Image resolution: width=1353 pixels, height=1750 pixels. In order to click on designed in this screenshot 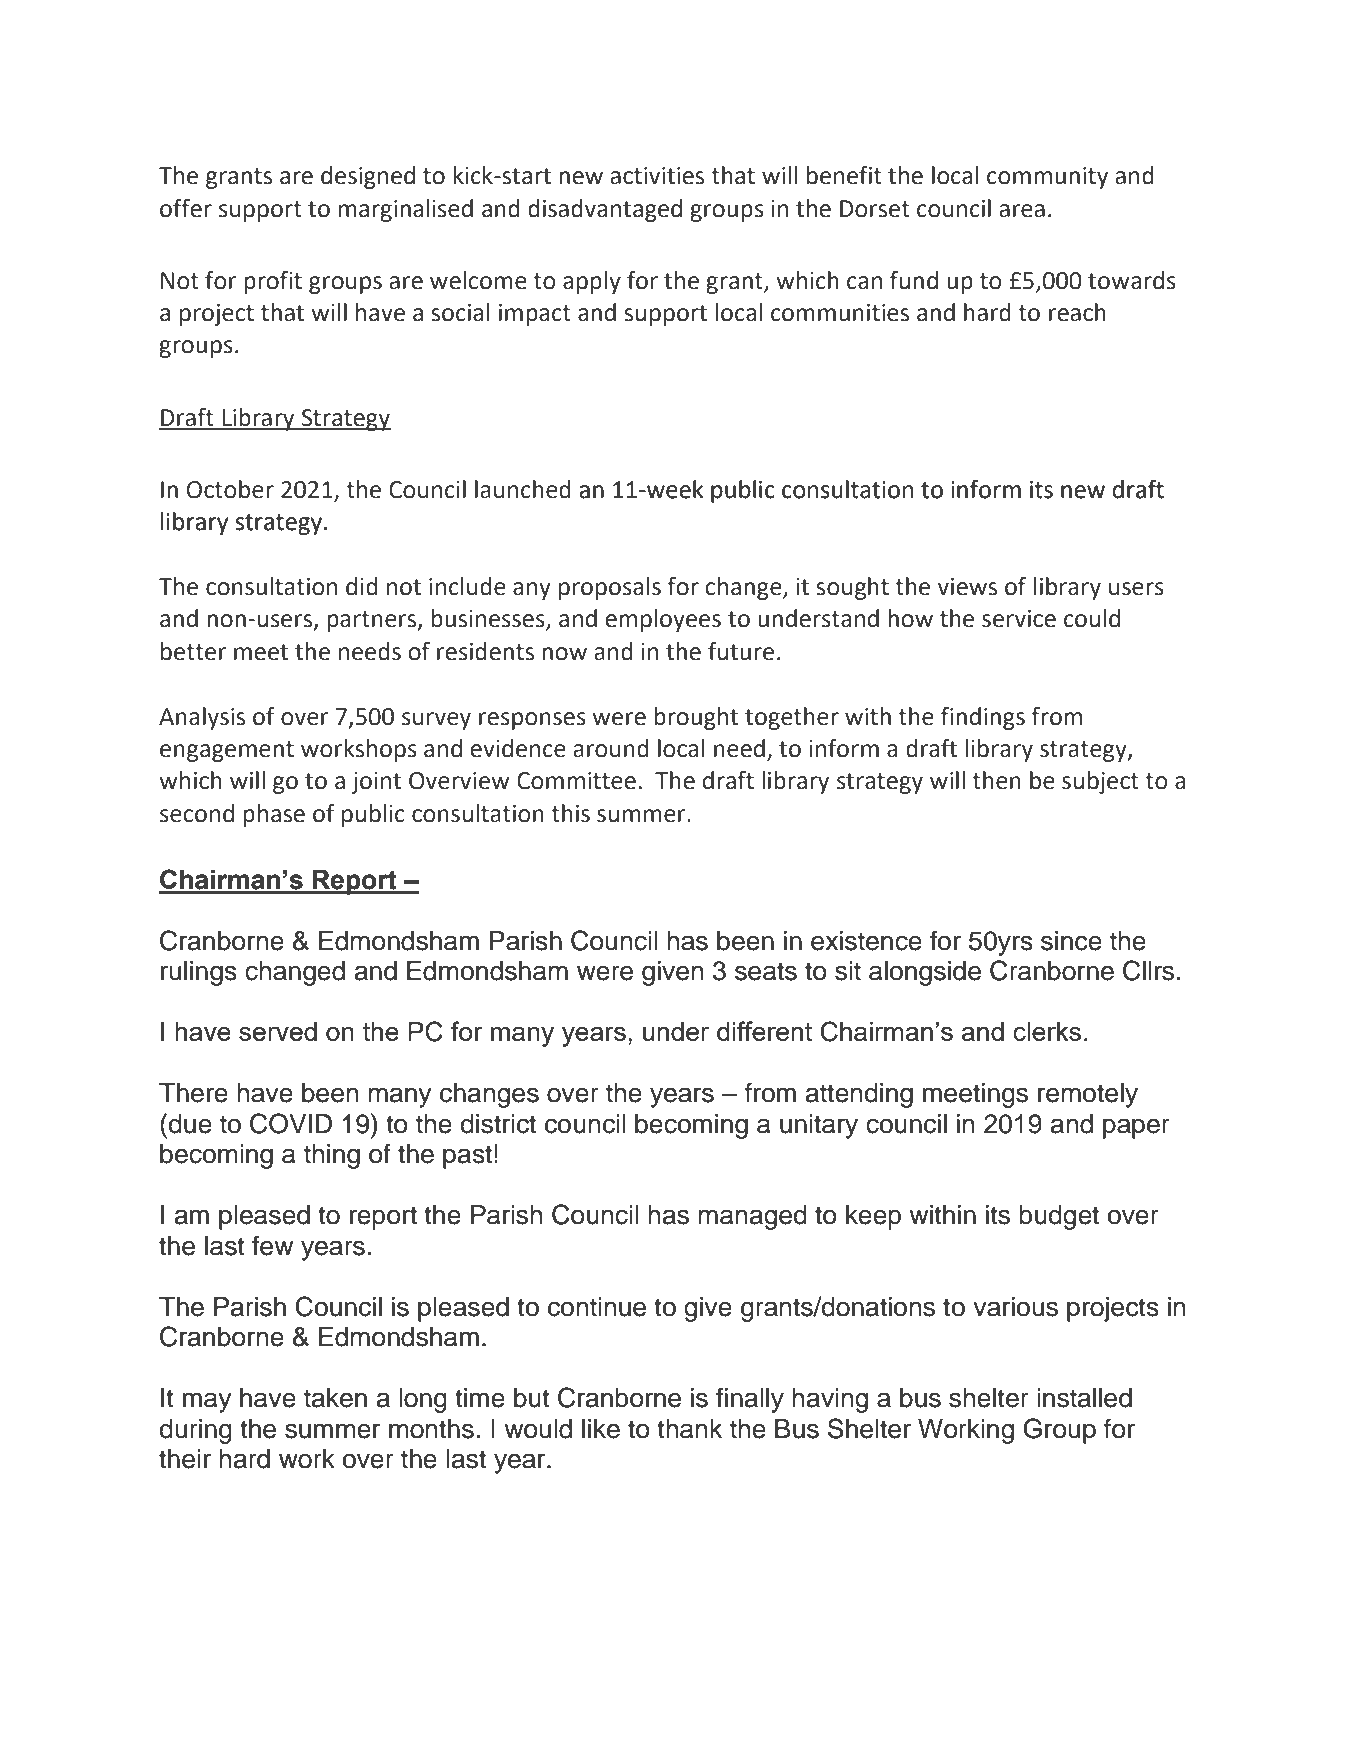, I will do `click(368, 177)`.
